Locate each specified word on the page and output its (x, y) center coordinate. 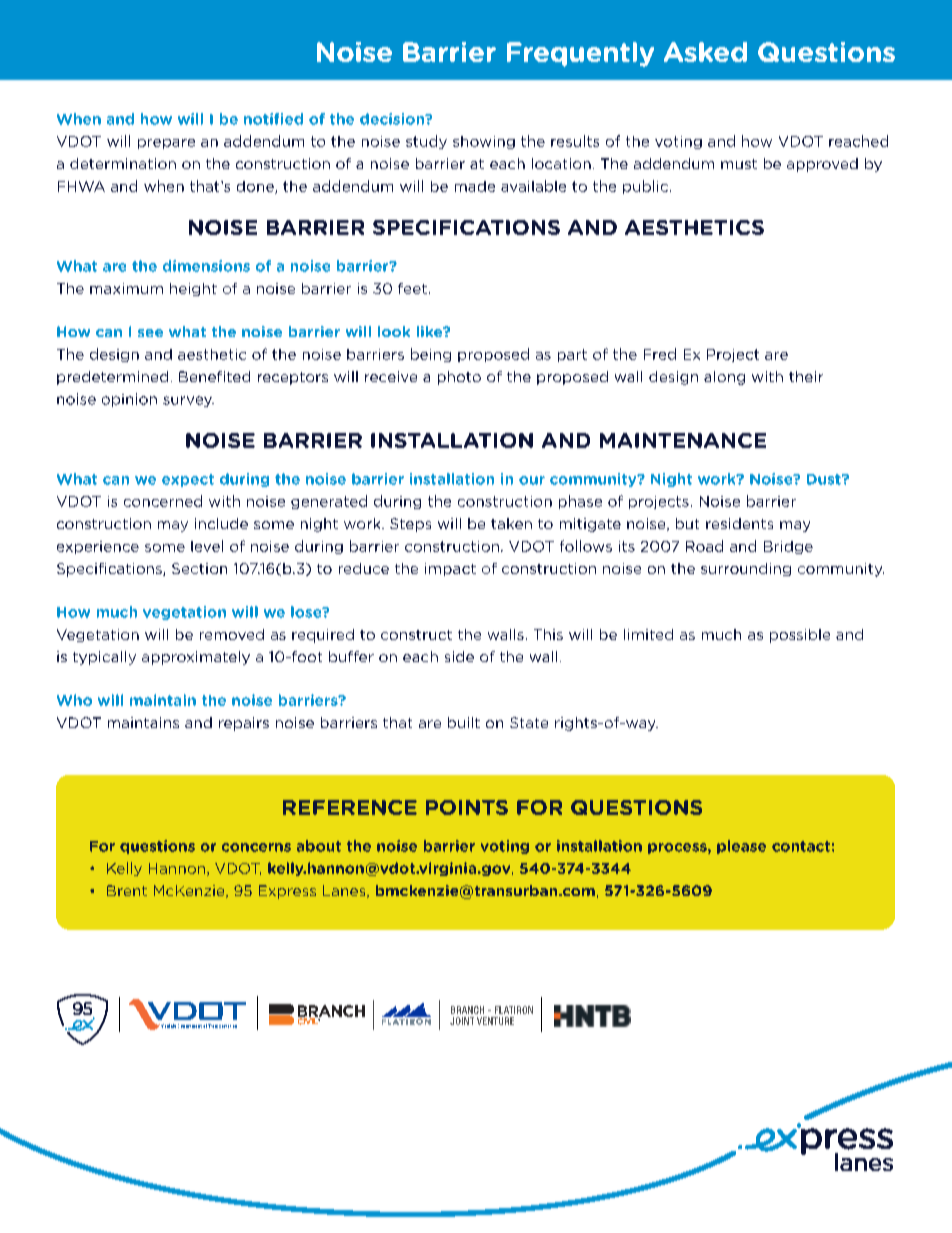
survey (188, 401)
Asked (705, 52)
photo (459, 378)
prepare (166, 144)
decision (393, 119)
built (464, 722)
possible (800, 636)
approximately (196, 658)
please (741, 847)
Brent (127, 890)
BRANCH (467, 1010)
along (724, 378)
